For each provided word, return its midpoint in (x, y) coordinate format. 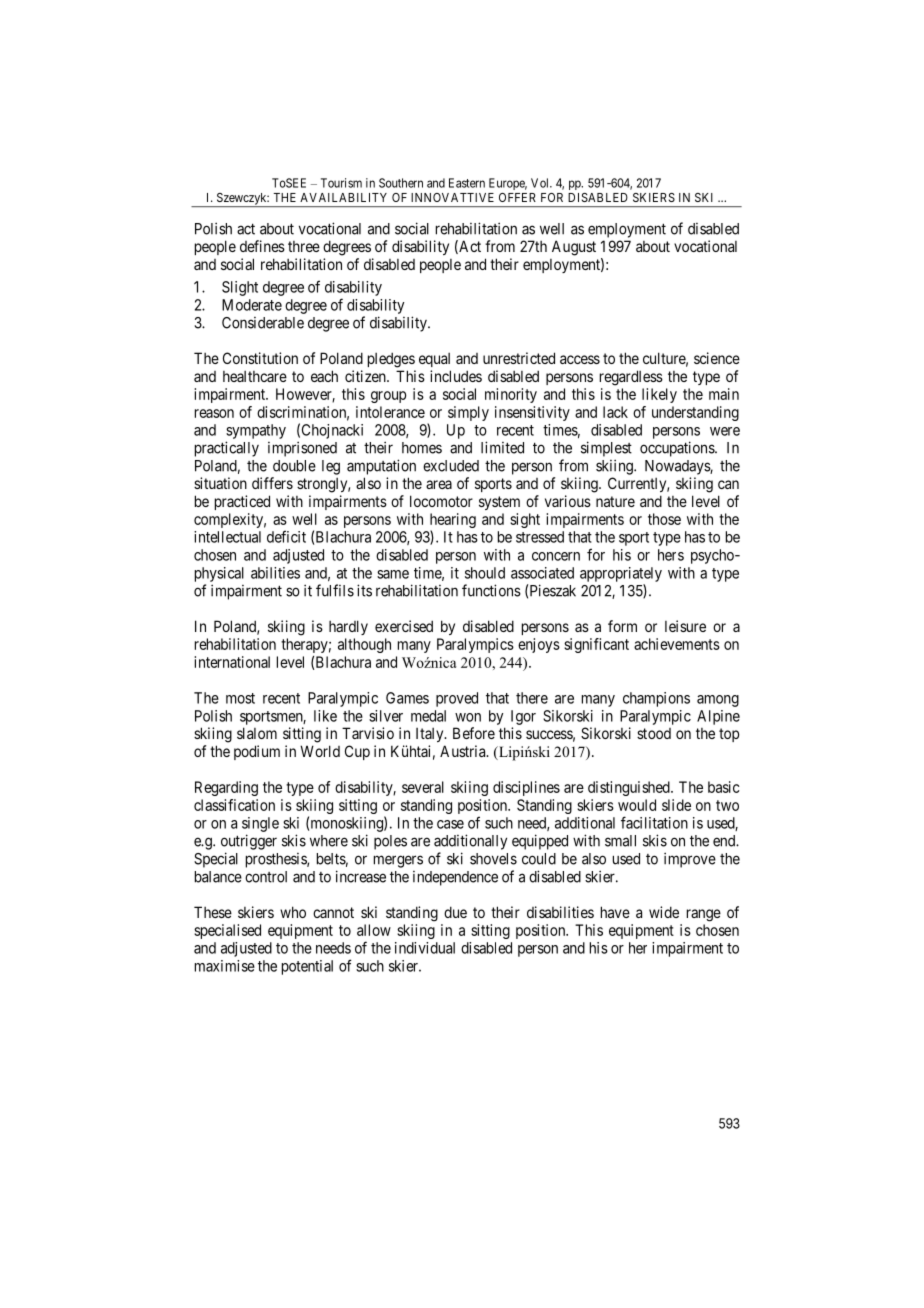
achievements (677, 644)
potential (307, 967)
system (499, 503)
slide (676, 805)
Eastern (467, 183)
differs (272, 483)
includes (456, 376)
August (574, 248)
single (260, 824)
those (664, 519)
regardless (631, 378)
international (232, 662)
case (450, 824)
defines (262, 246)
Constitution (260, 358)
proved (457, 699)
